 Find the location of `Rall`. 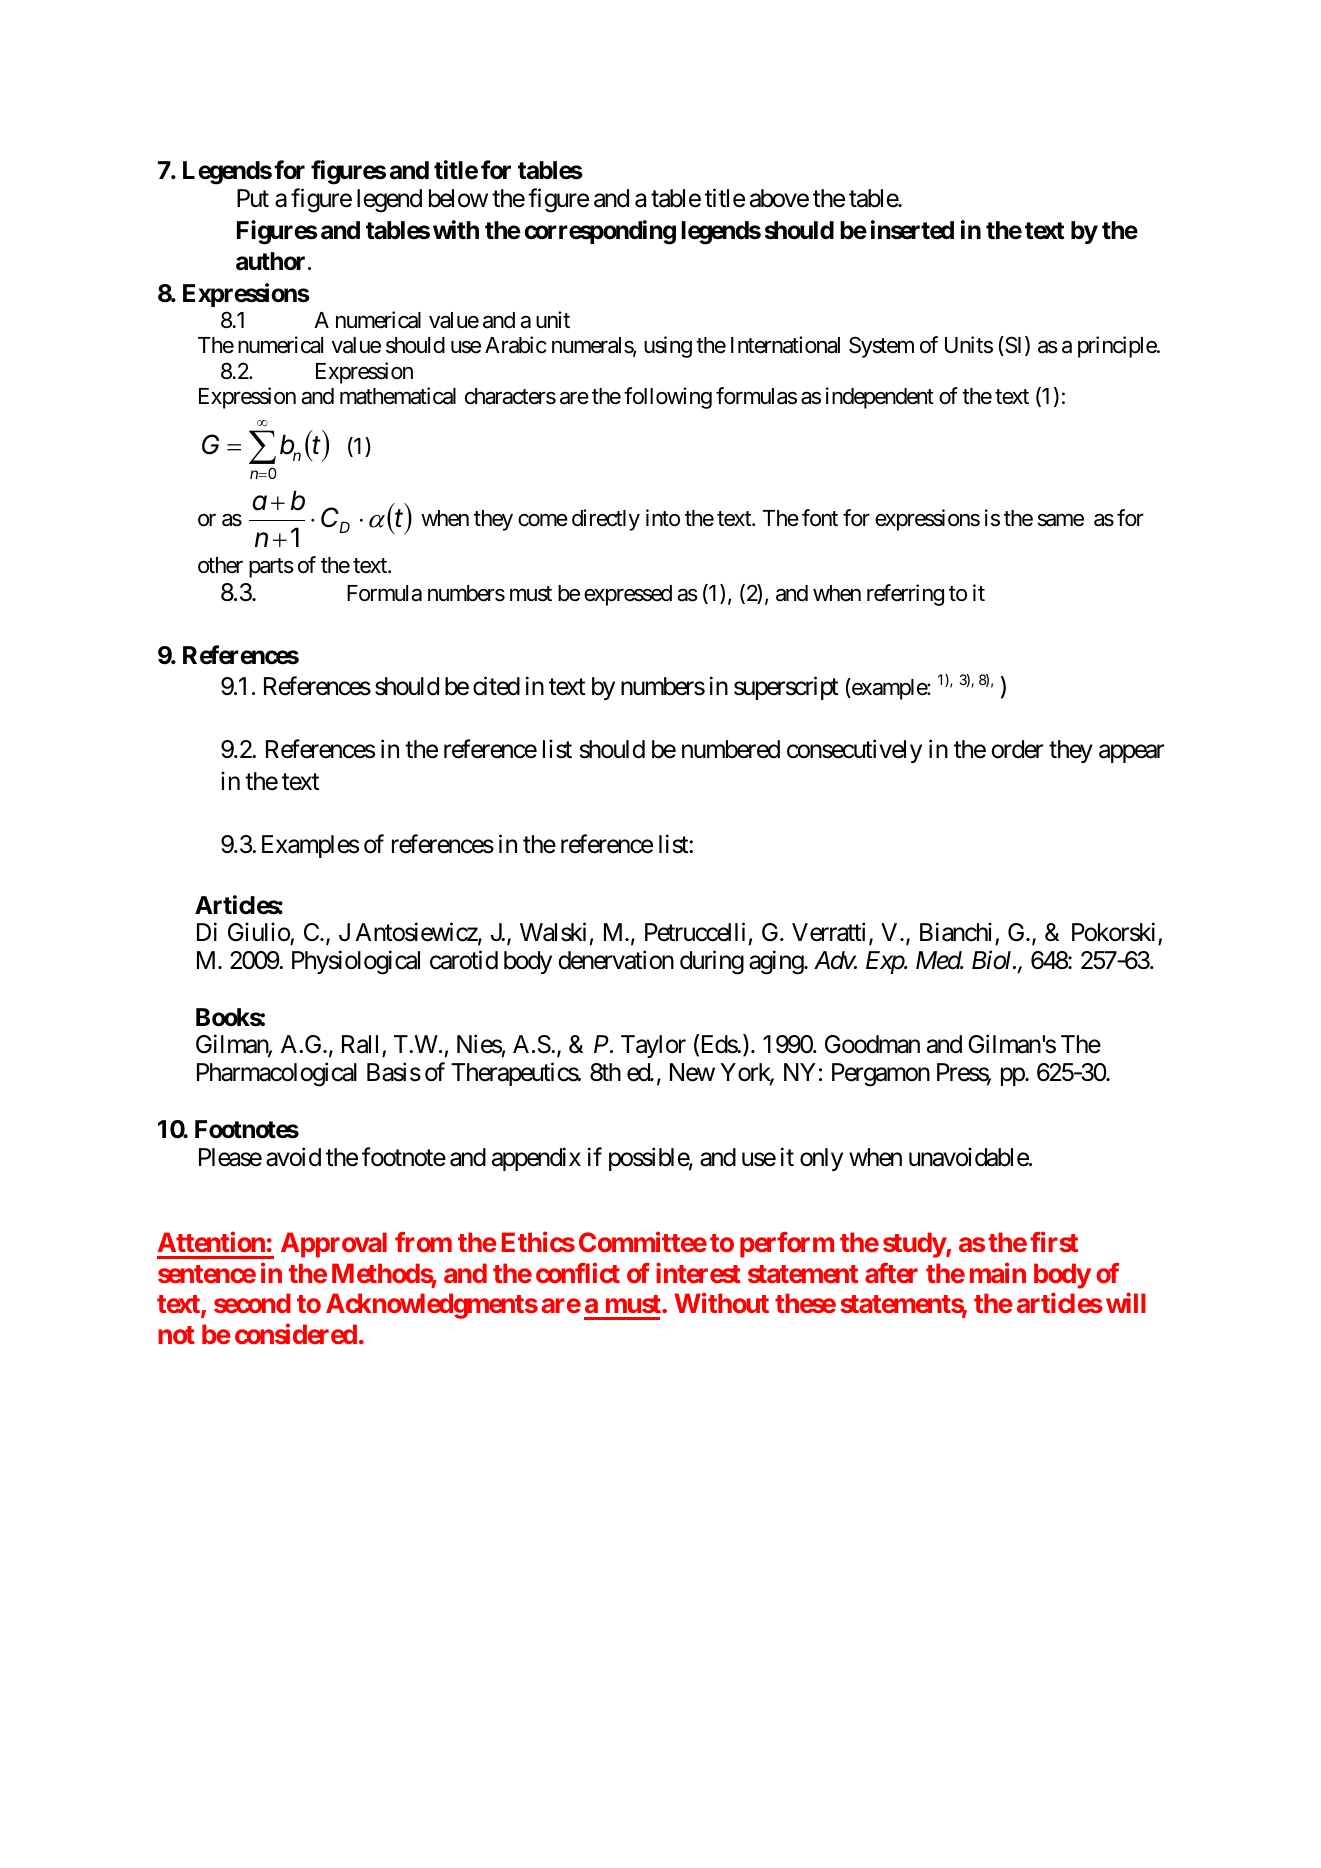

Rall is located at coordinates (362, 1046).
